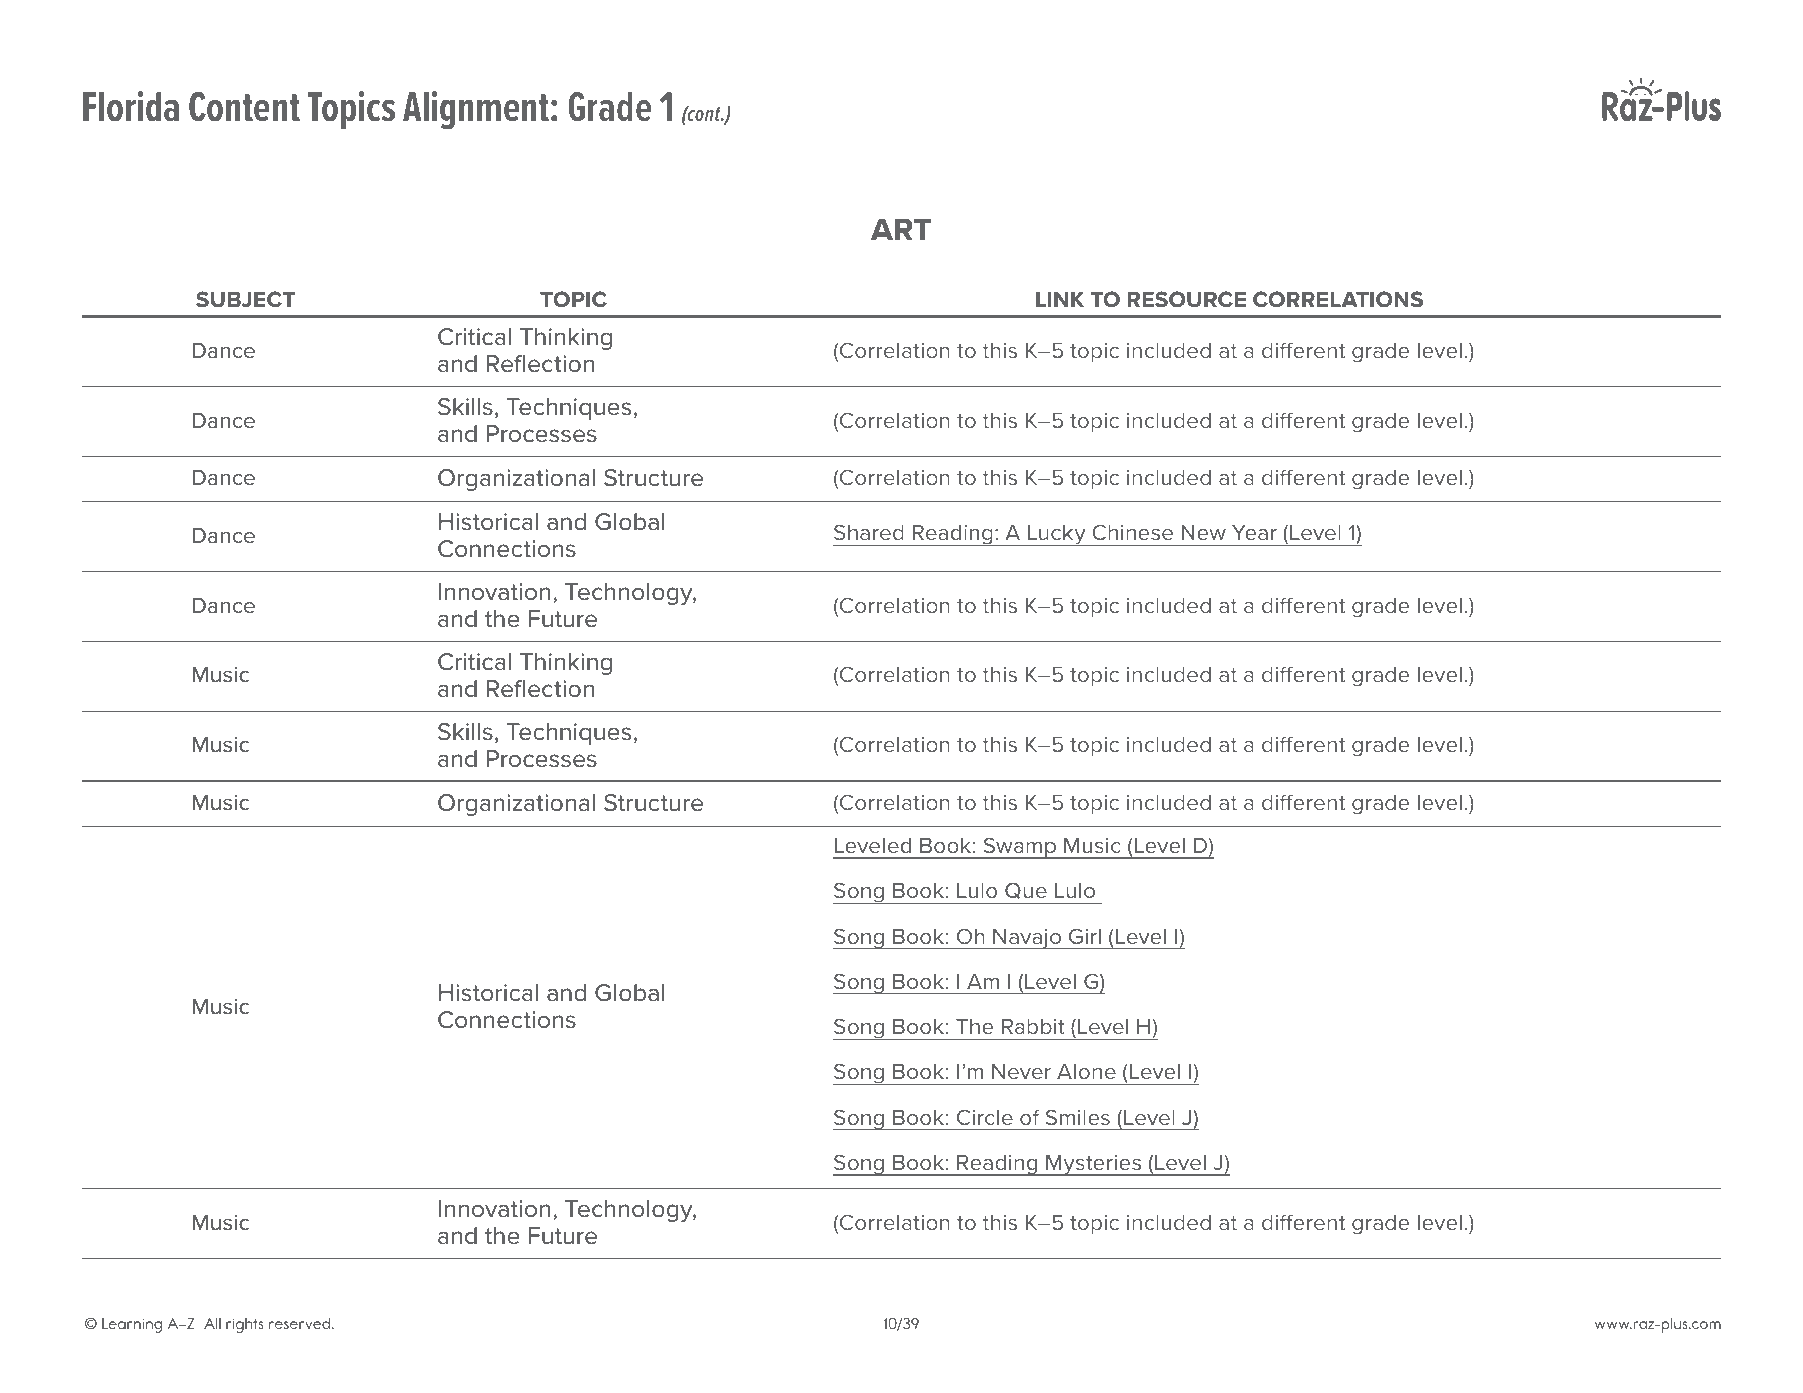  I want to click on ART, so click(901, 229).
